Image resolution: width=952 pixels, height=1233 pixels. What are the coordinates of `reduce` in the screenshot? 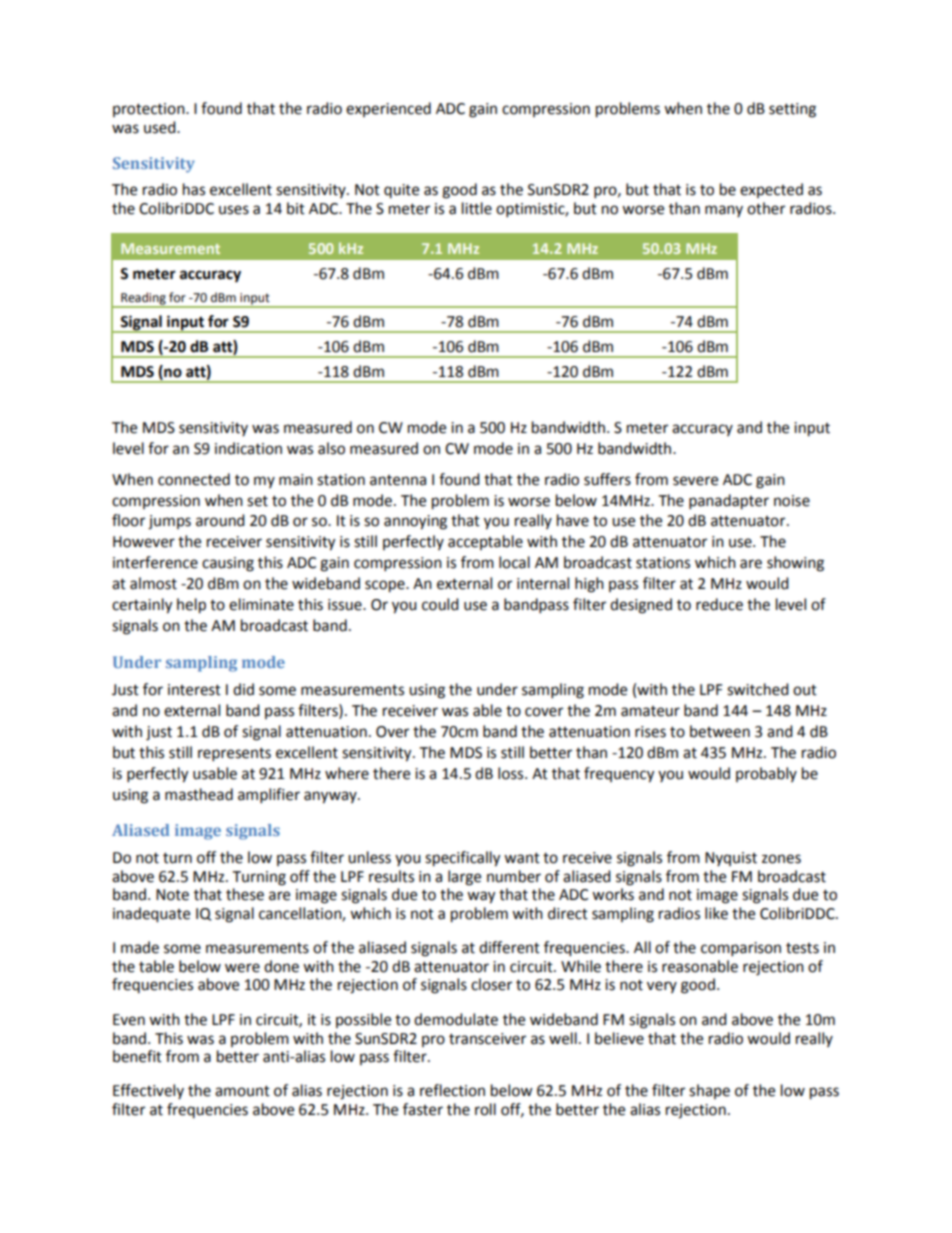 It's located at (719, 604).
